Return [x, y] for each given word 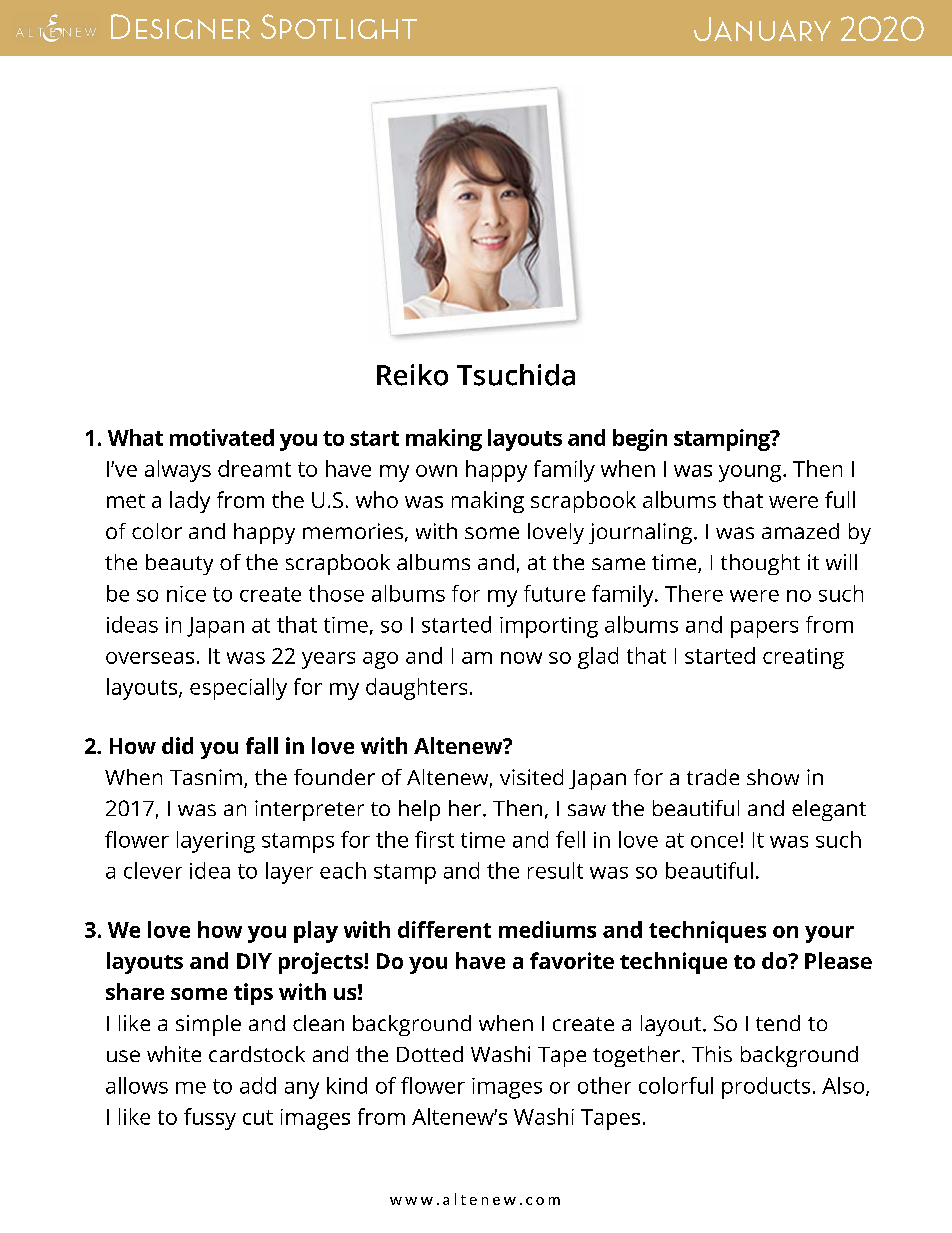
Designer [180, 26]
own [436, 471]
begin [640, 440]
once [714, 842]
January [762, 29]
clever [153, 870]
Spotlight [339, 26]
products [766, 1088]
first [434, 839]
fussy [210, 1119]
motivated [222, 437]
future [554, 593]
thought [760, 564]
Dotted [430, 1054]
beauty [179, 564]
